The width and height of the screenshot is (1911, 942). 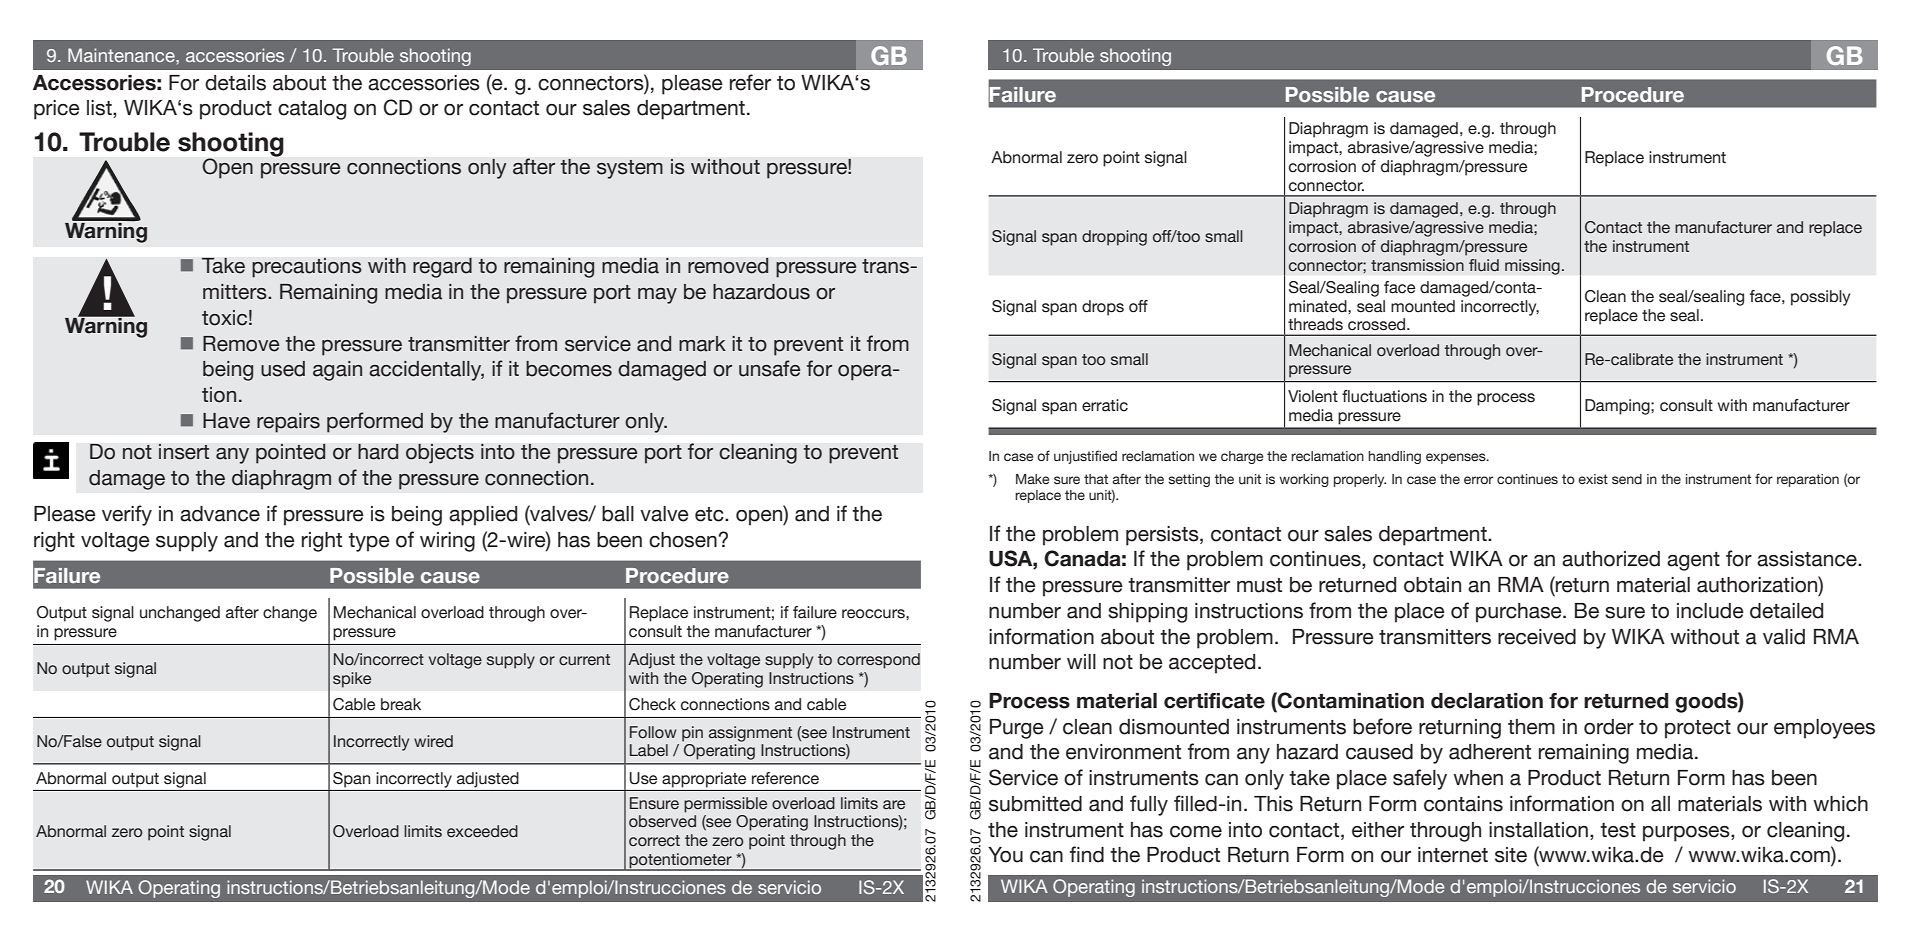 I want to click on authorized, so click(x=1611, y=559).
